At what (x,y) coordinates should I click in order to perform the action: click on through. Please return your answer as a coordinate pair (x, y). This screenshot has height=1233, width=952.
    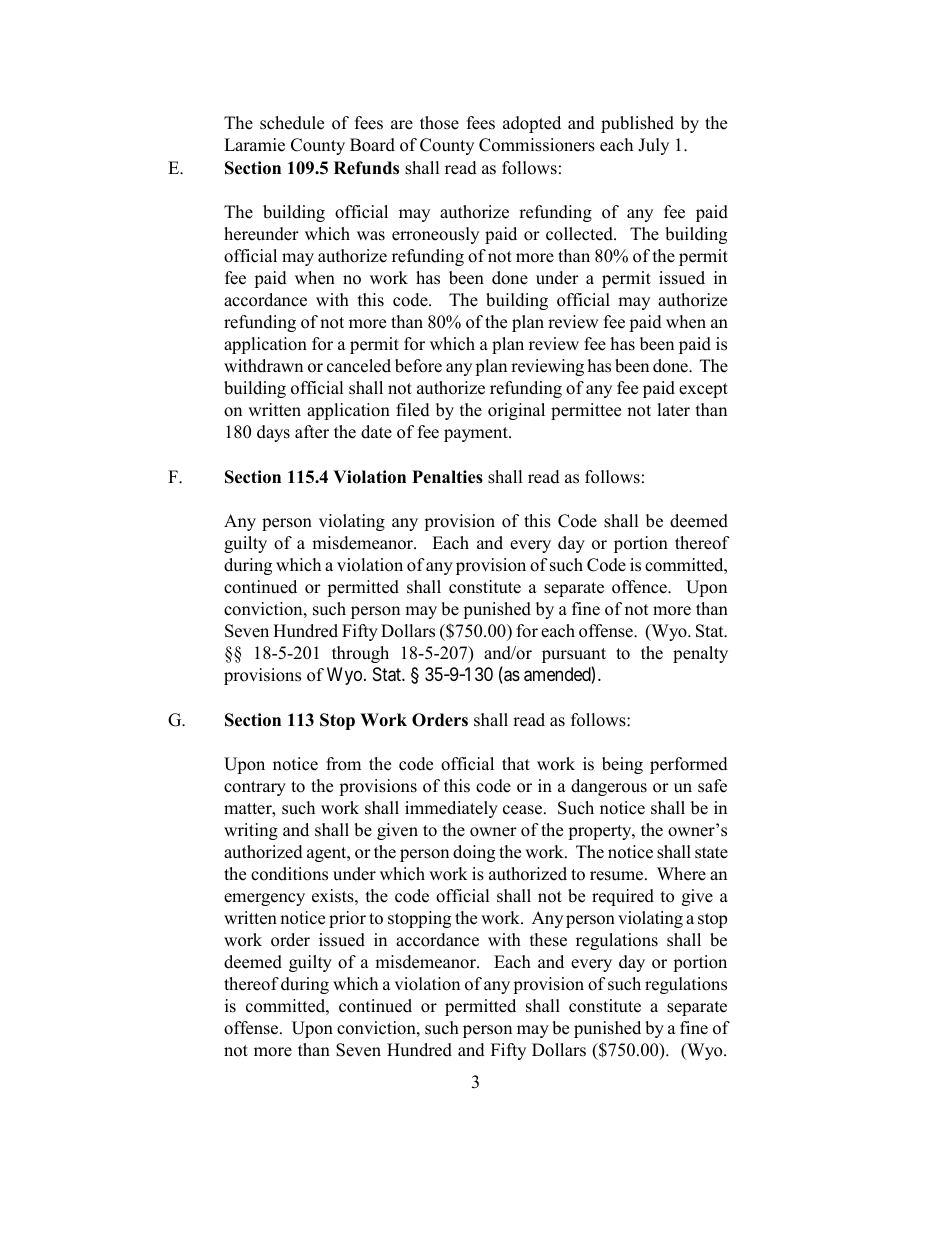
    Looking at the image, I should click on (360, 654).
